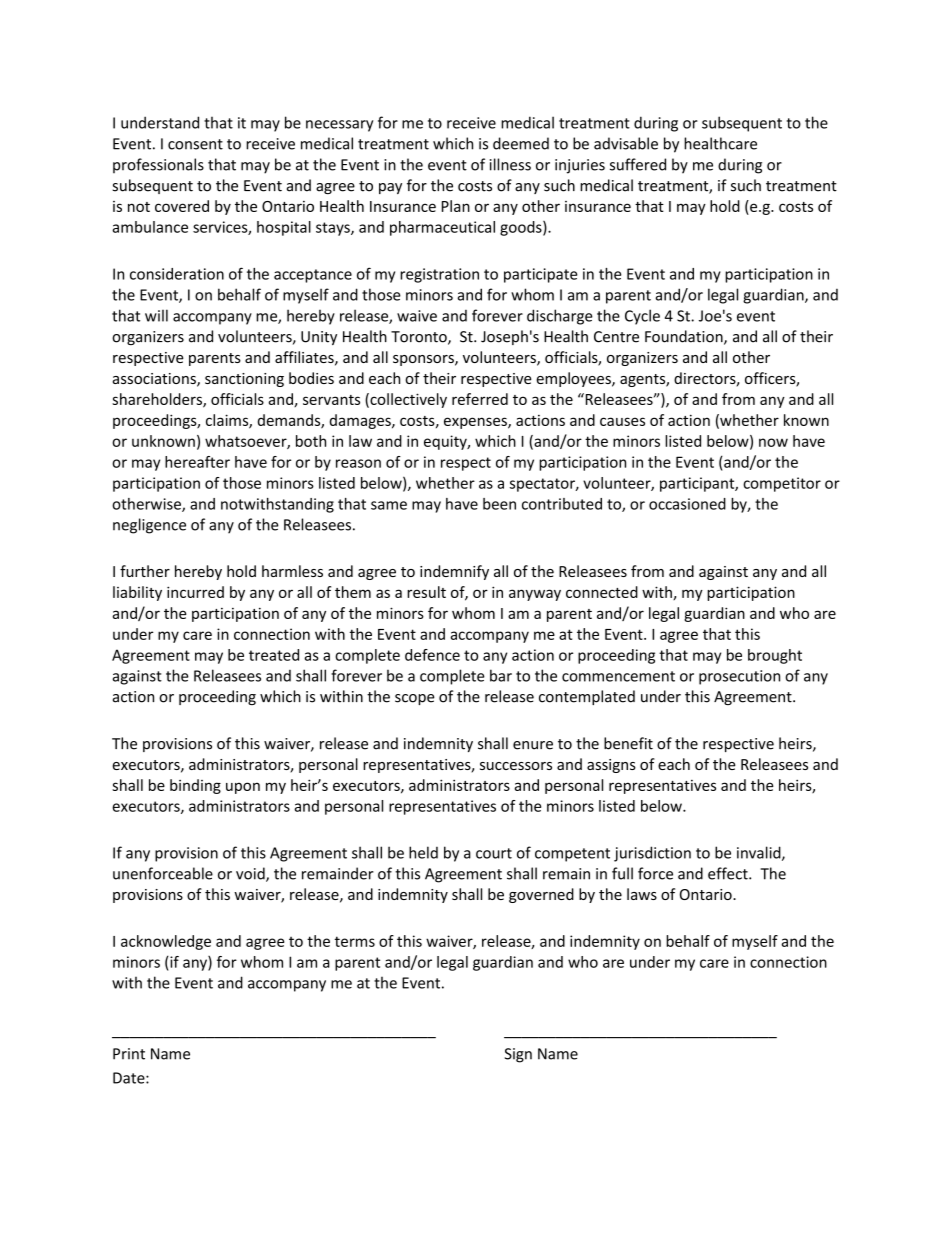  I want to click on suffered, so click(638, 164).
